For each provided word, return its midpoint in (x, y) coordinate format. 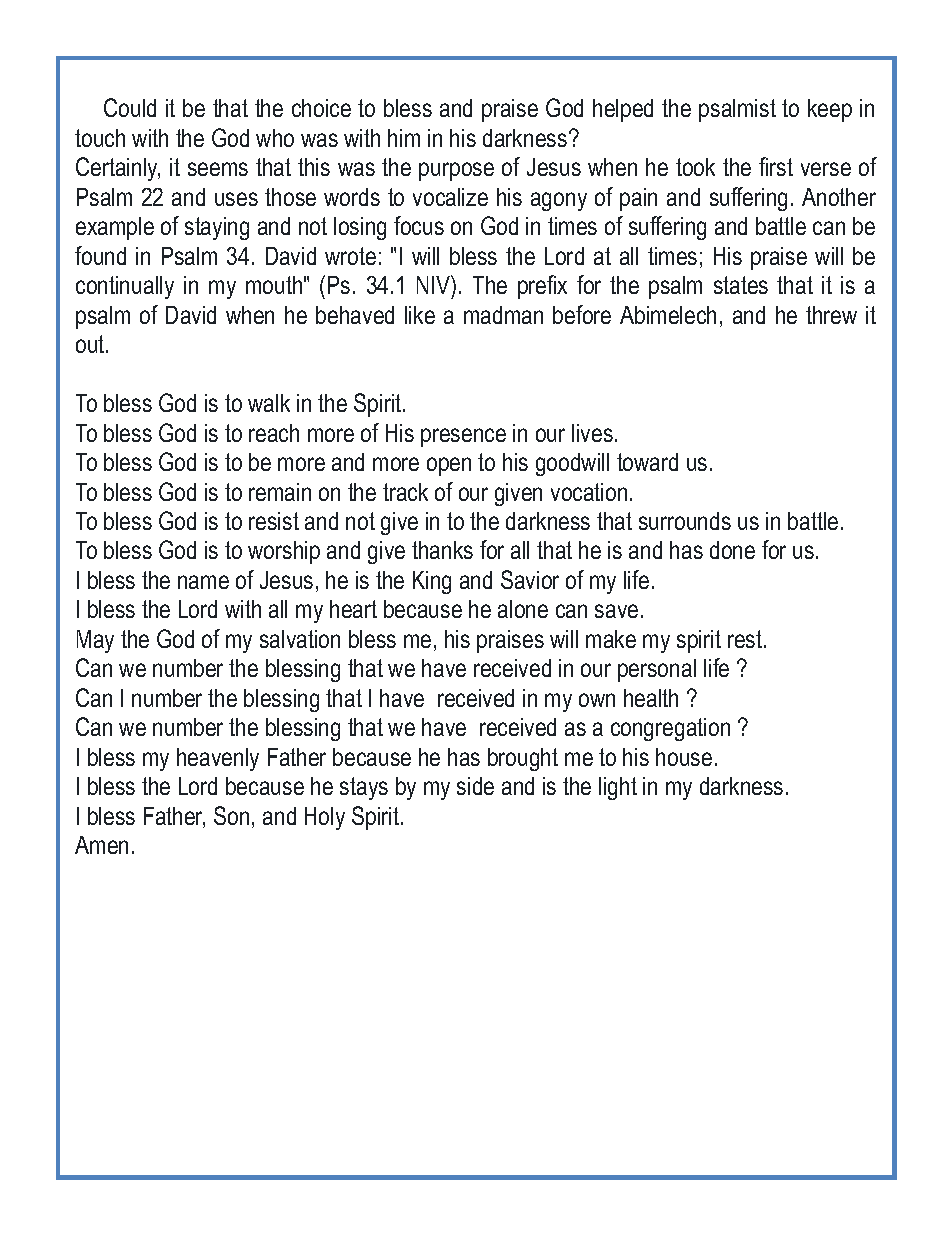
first (776, 166)
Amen (101, 845)
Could (130, 107)
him (404, 138)
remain (280, 492)
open (449, 466)
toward (647, 462)
